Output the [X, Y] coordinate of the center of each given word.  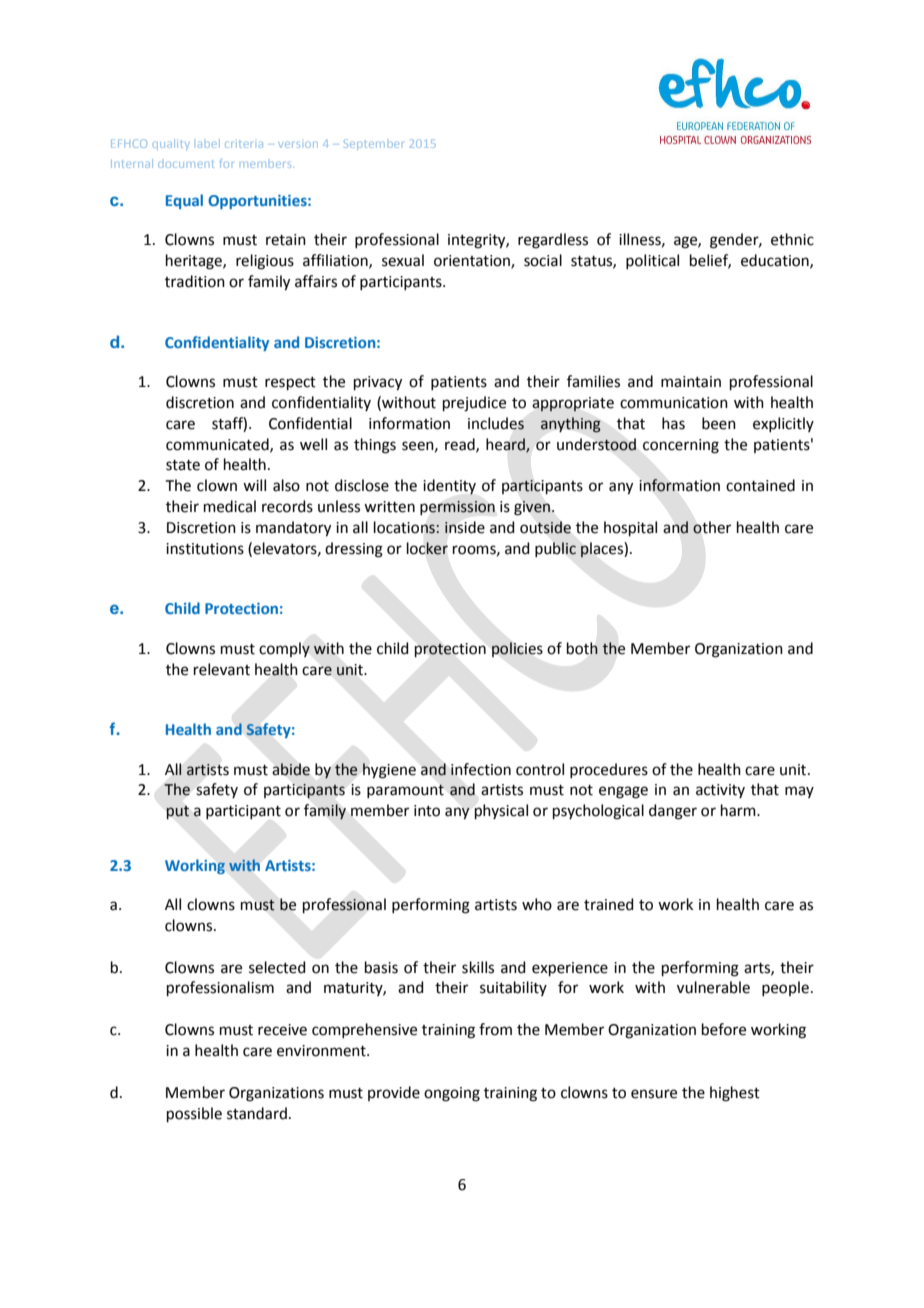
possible [194, 1114]
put [178, 812]
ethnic [792, 239]
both [582, 648]
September [373, 144]
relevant [222, 669]
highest [735, 1094]
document [186, 164]
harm [739, 810]
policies [517, 649]
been [719, 423]
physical [501, 811]
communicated [218, 445]
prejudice [474, 404]
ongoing [452, 1094]
